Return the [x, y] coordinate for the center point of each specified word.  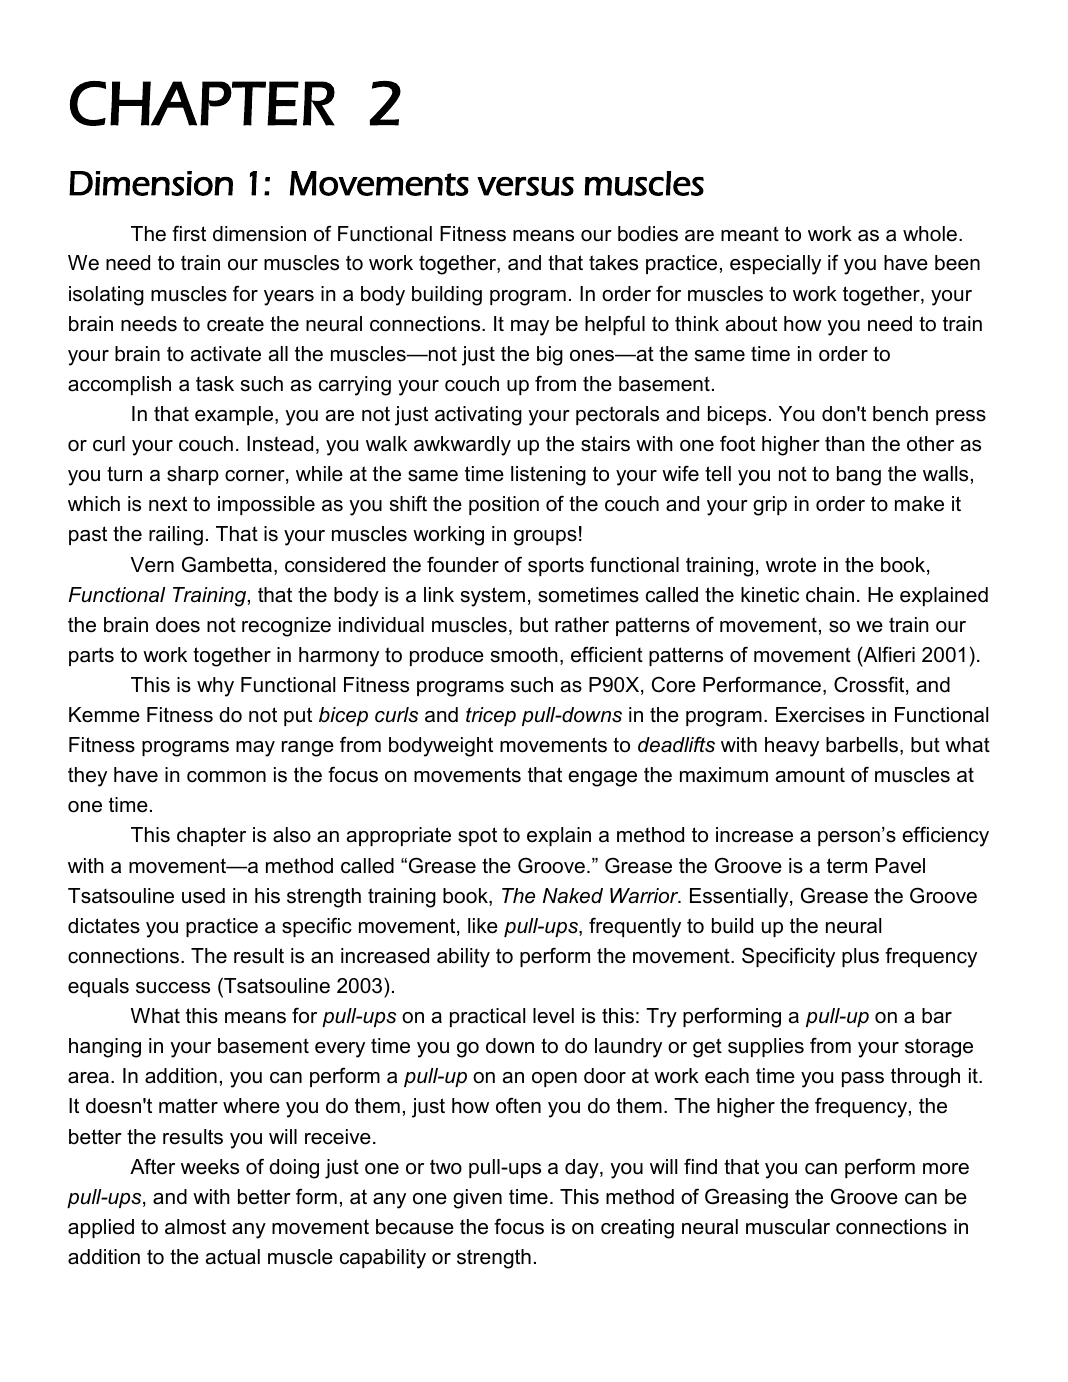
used [203, 896]
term [847, 866]
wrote [791, 565]
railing [176, 536]
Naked [573, 896]
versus [525, 186]
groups [545, 538]
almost [195, 1227]
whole [930, 234]
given [477, 1199]
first [189, 233]
